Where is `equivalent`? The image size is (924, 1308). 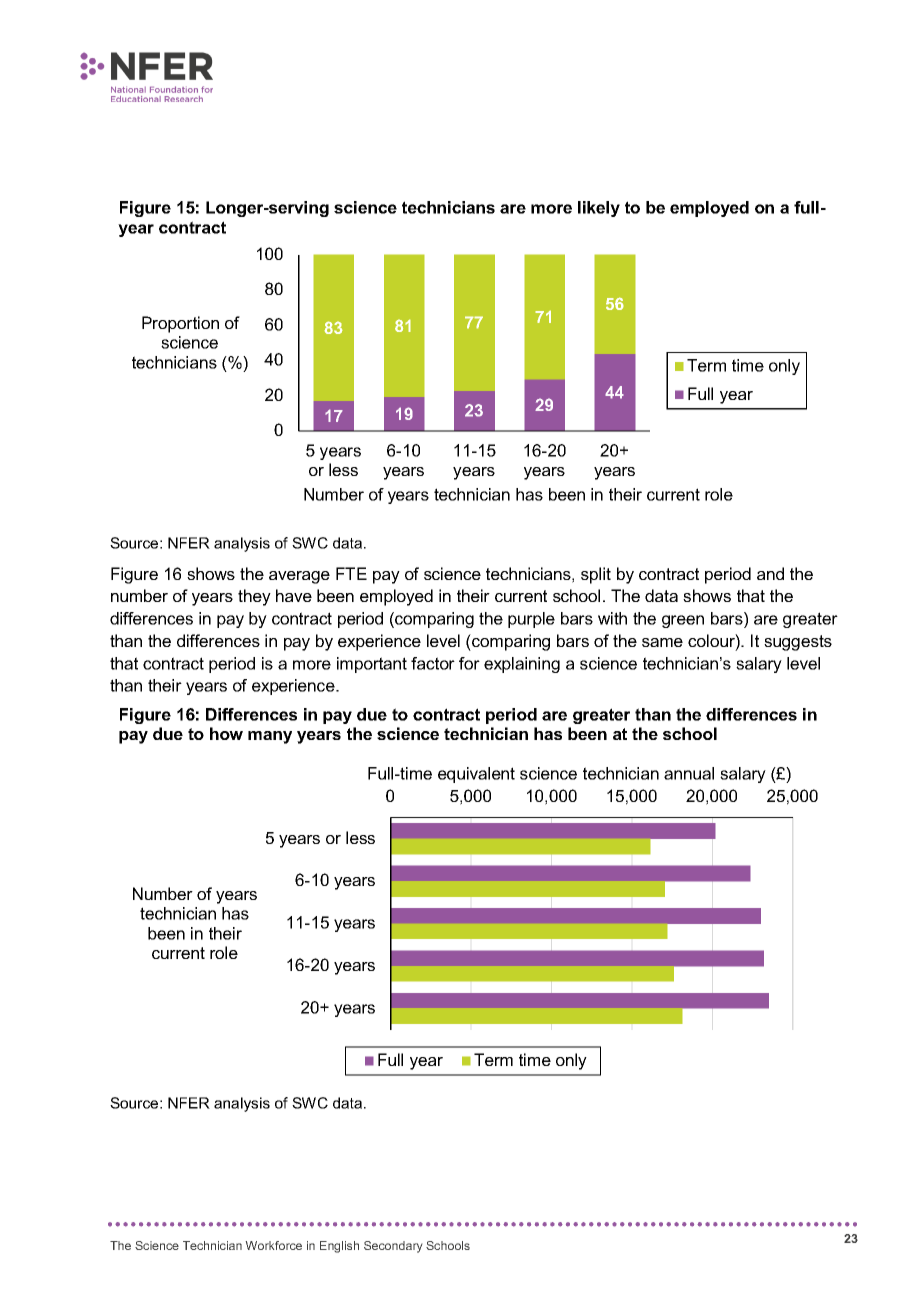
equivalent is located at coordinates (476, 775).
